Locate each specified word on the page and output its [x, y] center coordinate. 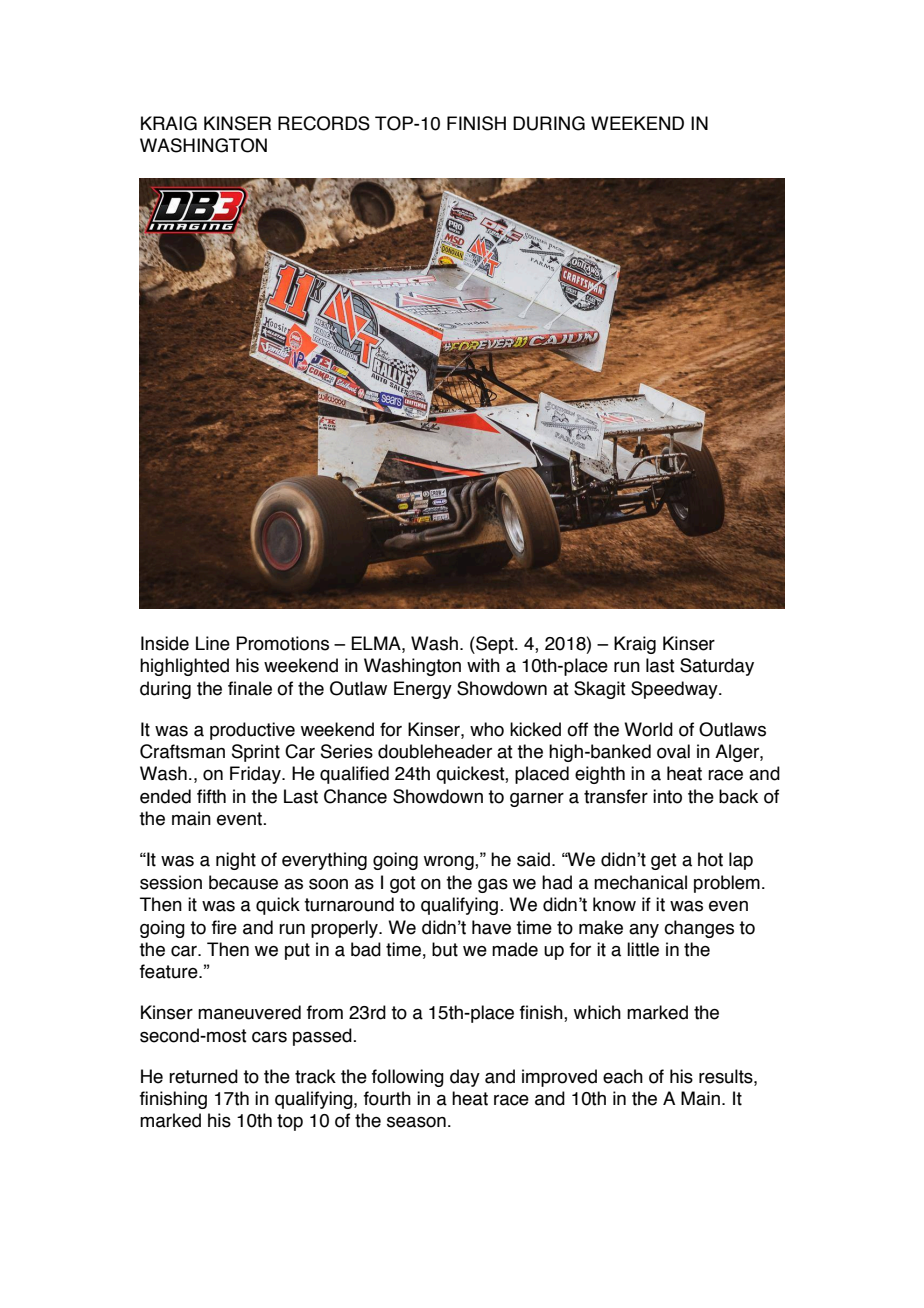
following [408, 1078]
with [483, 665]
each [623, 1076]
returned [203, 1076]
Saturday [717, 667]
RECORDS [324, 123]
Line [213, 643]
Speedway [675, 690]
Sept [495, 645]
